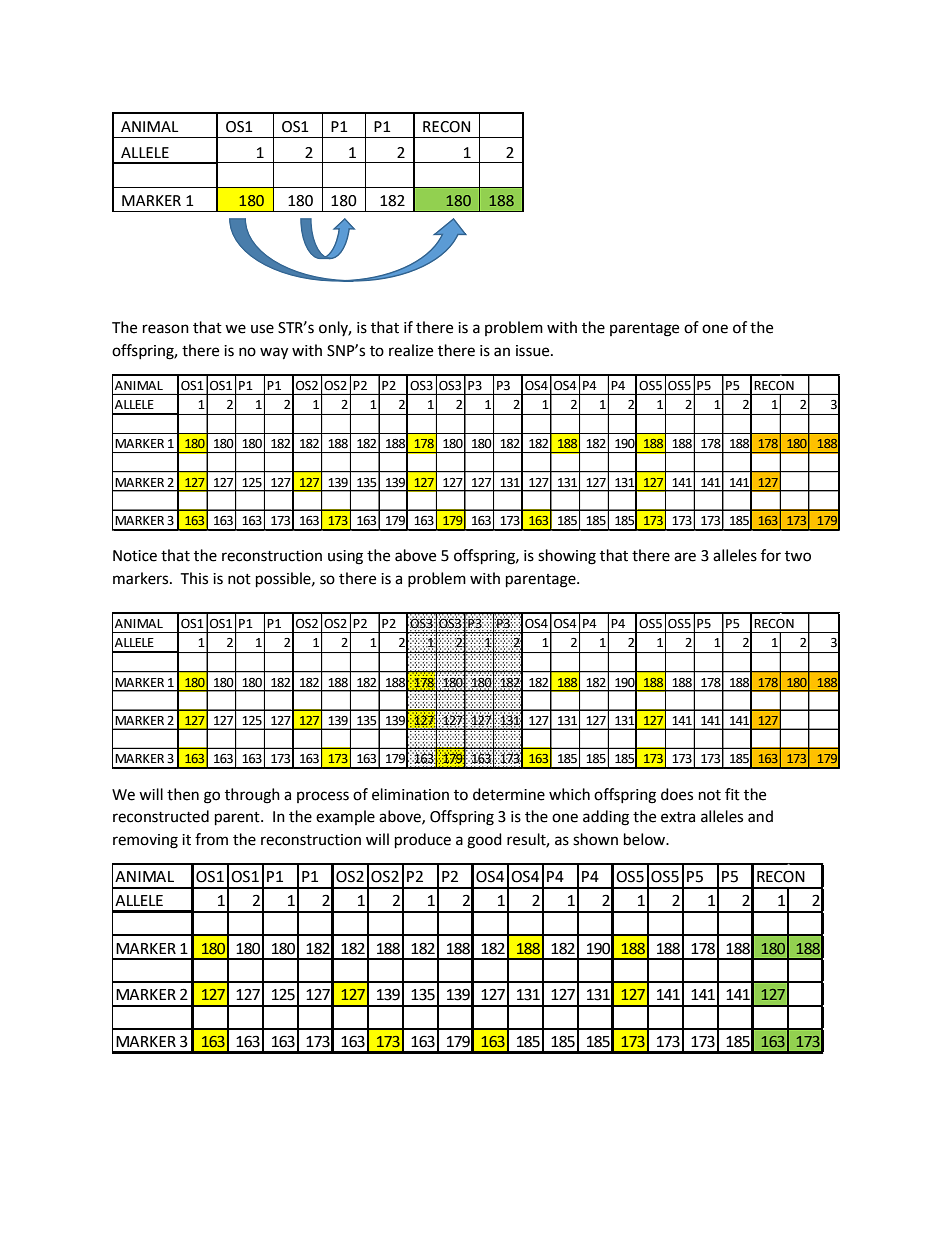 The height and width of the screenshot is (1233, 952). I want to click on Notice, so click(135, 556).
